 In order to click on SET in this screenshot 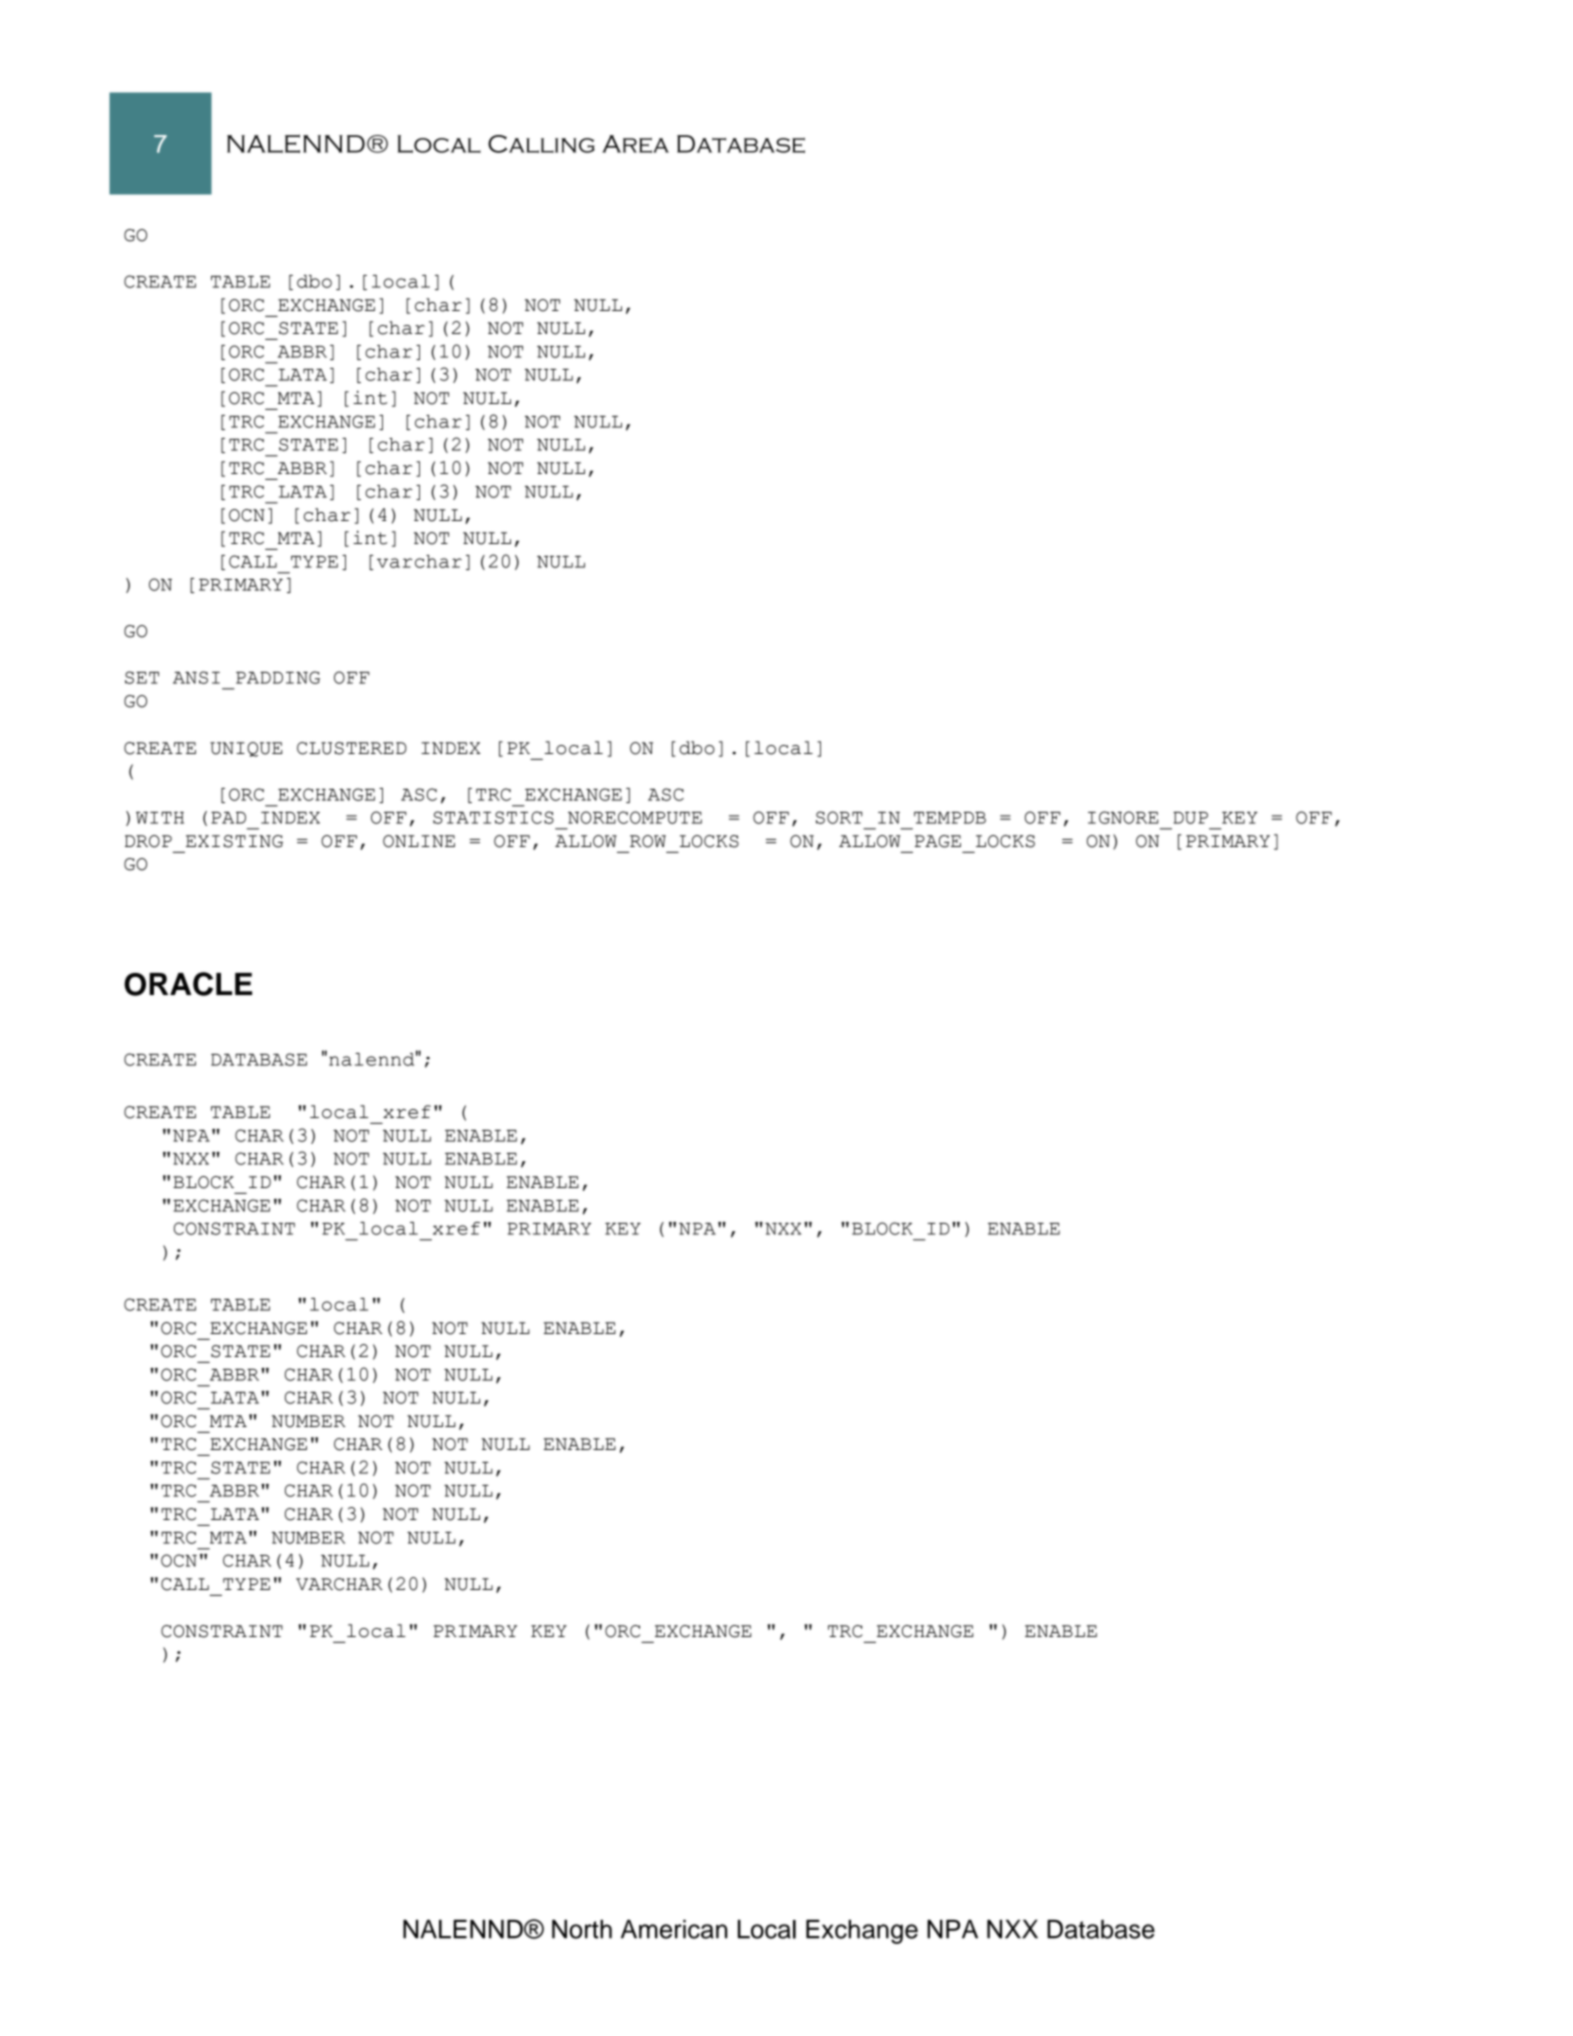, I will do `click(142, 677)`.
